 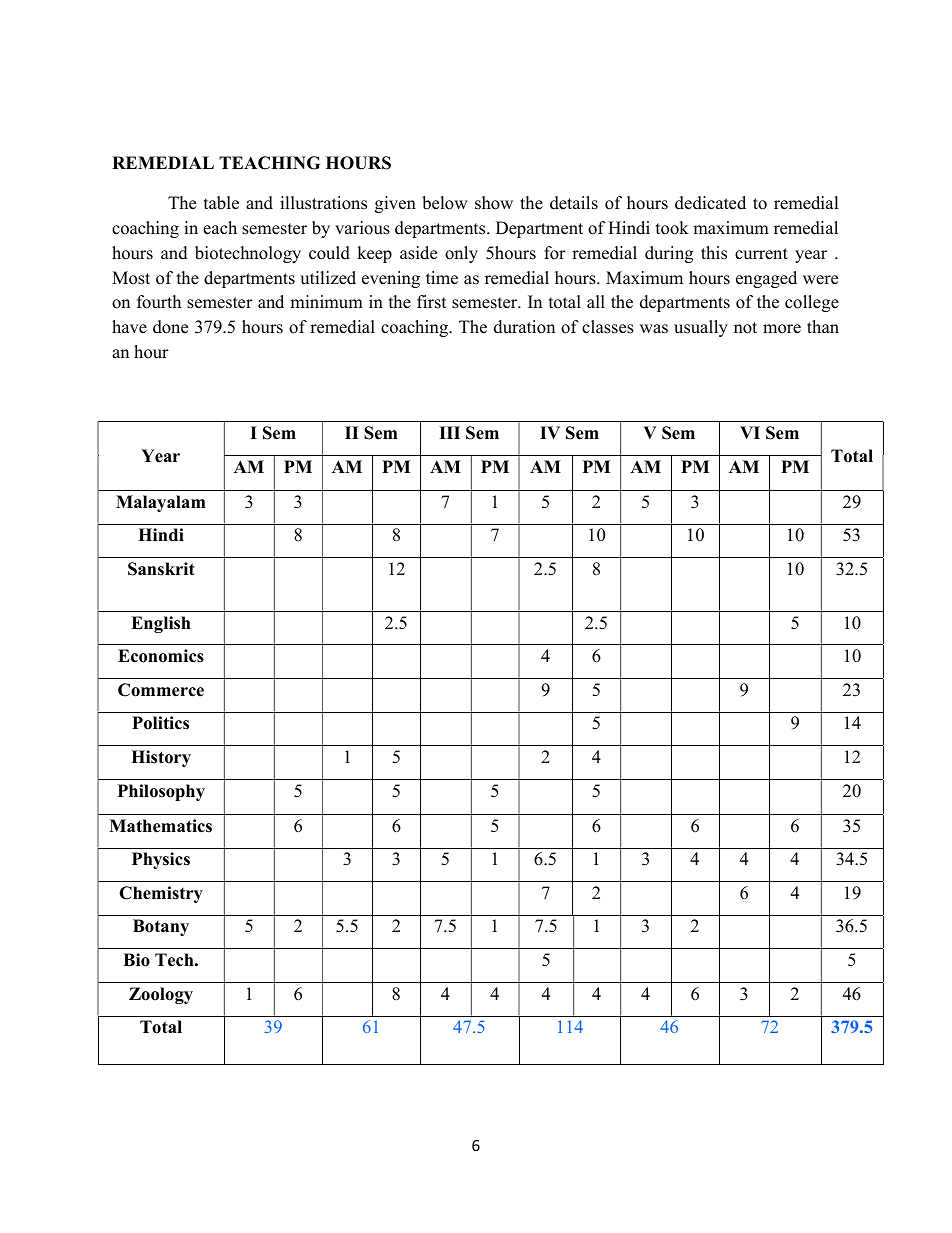 What do you see at coordinates (161, 894) in the image?
I see `Chemistry` at bounding box center [161, 894].
